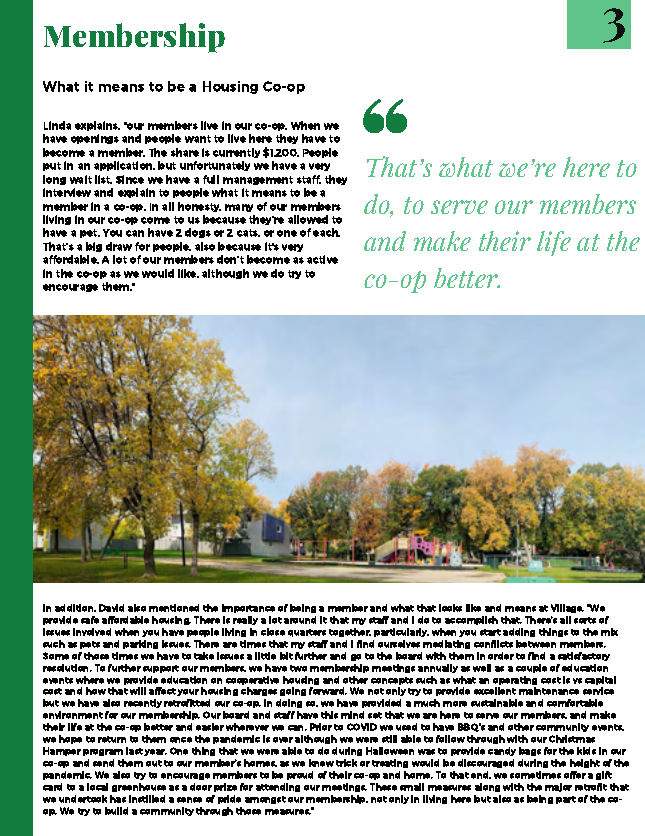 This document has height=836, width=645. What do you see at coordinates (95, 139) in the document?
I see `openings` at bounding box center [95, 139].
